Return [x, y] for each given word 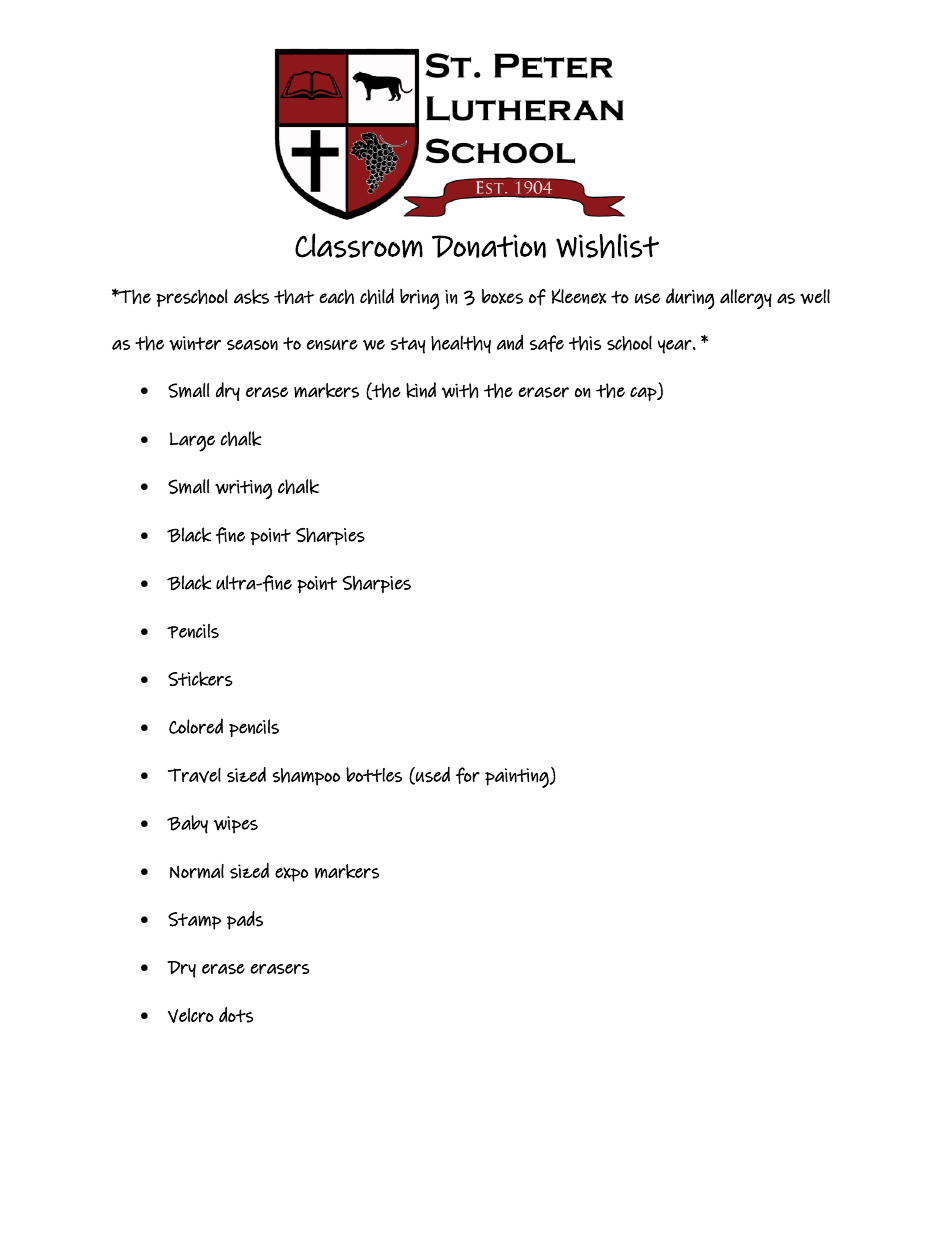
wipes [236, 824]
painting [518, 778]
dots [236, 1015]
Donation [489, 246]
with [460, 390]
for [468, 775]
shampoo [306, 777]
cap [644, 394]
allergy [746, 299]
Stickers [200, 678]
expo [291, 874]
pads [245, 920]
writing [243, 490]
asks [251, 296]
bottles [374, 774]
